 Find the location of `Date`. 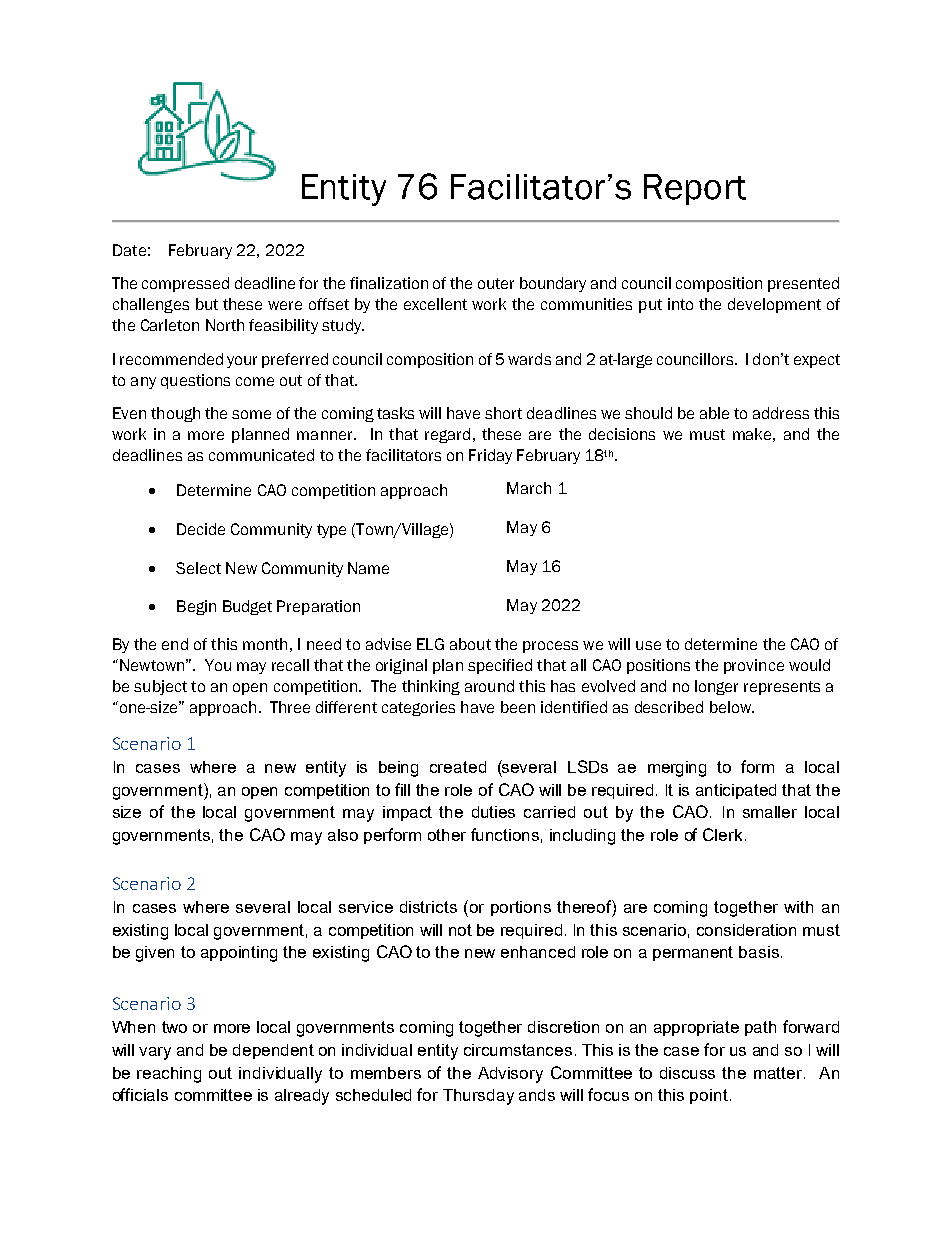

Date is located at coordinates (129, 250).
